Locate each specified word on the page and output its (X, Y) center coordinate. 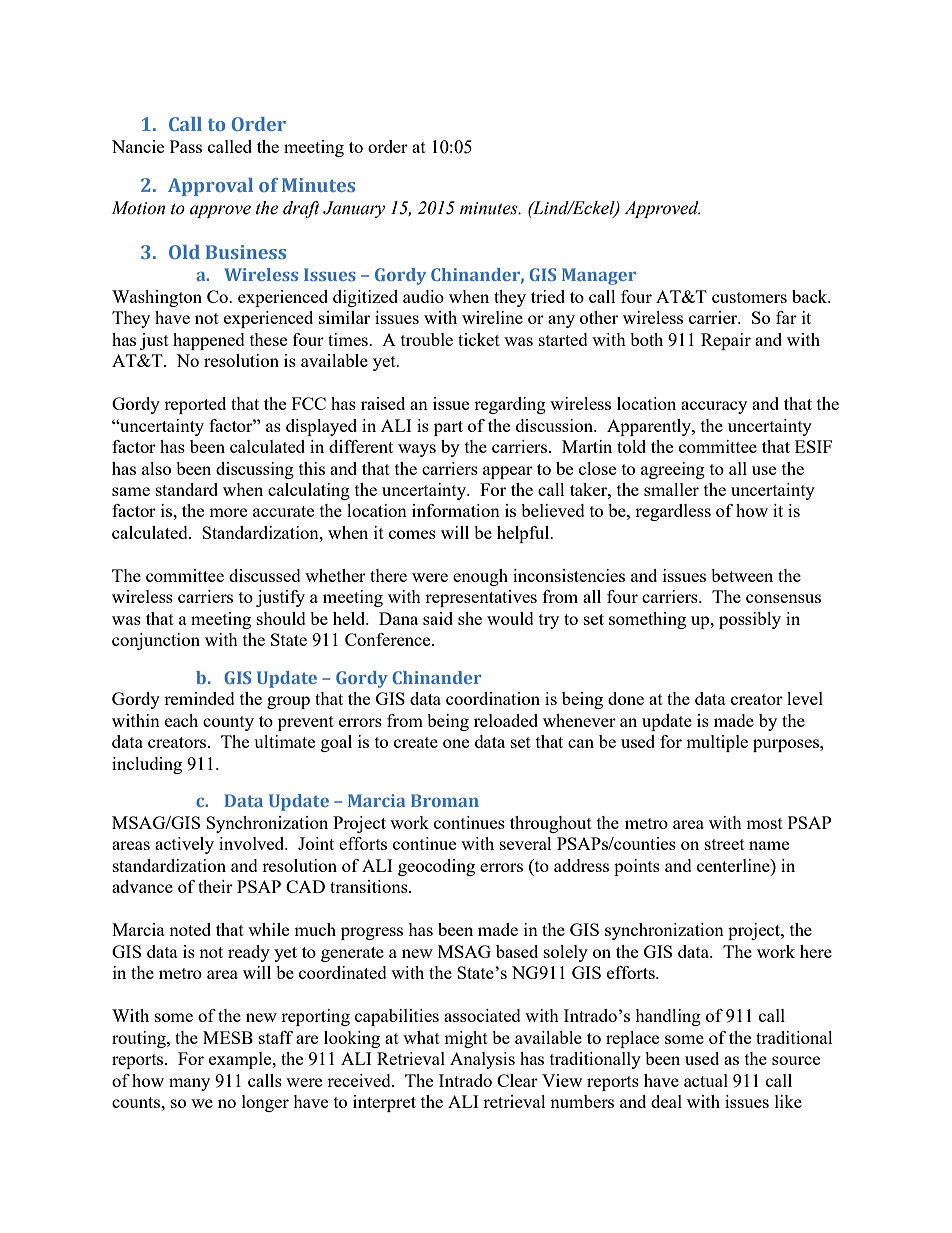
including (147, 765)
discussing (255, 470)
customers (749, 297)
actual (706, 1080)
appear (508, 472)
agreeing (673, 470)
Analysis (482, 1060)
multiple (717, 743)
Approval (210, 187)
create (416, 742)
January (354, 209)
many (189, 1084)
